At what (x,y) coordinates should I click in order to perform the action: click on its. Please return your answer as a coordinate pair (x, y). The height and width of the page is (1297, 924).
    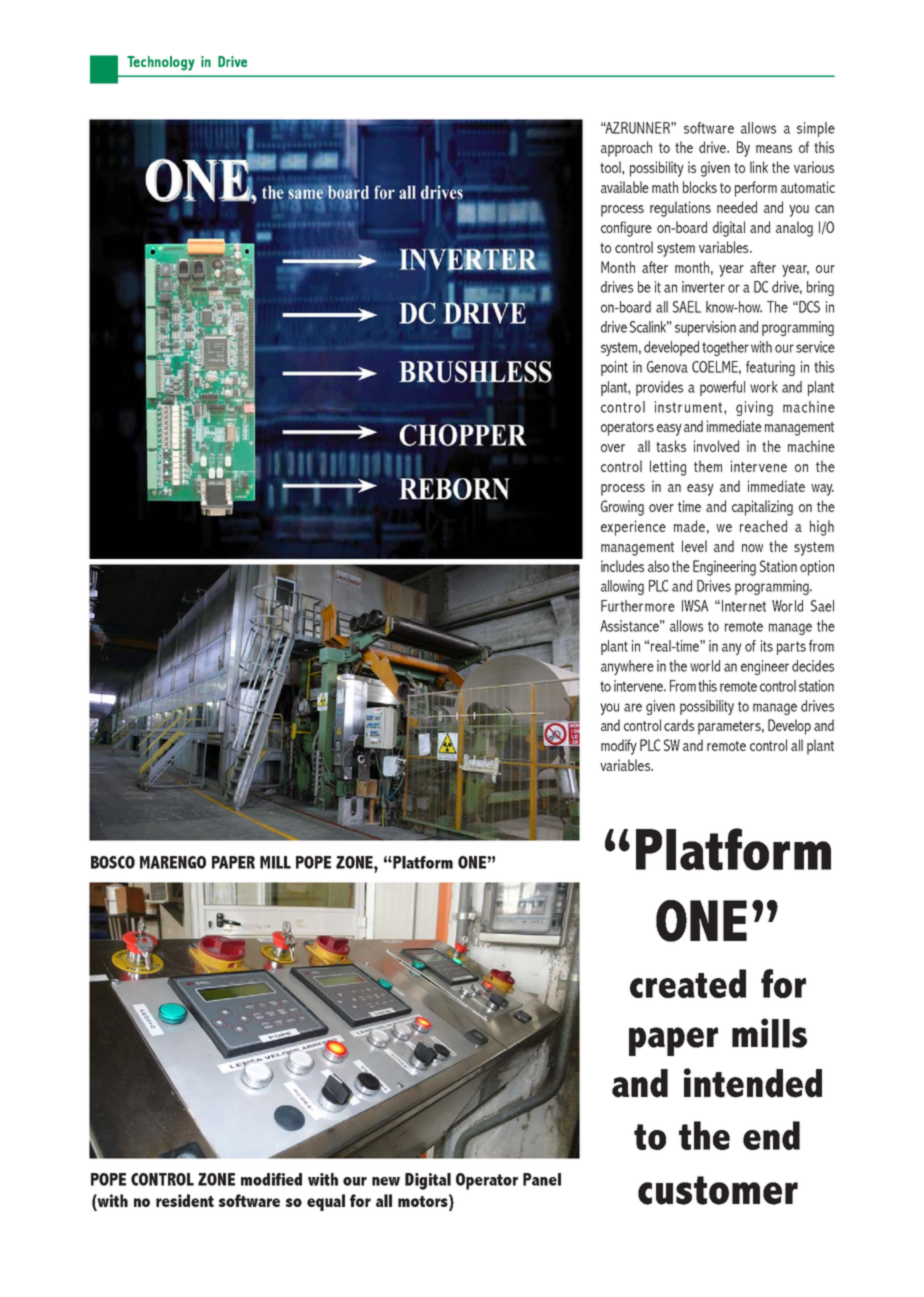
    Looking at the image, I should click on (767, 646).
